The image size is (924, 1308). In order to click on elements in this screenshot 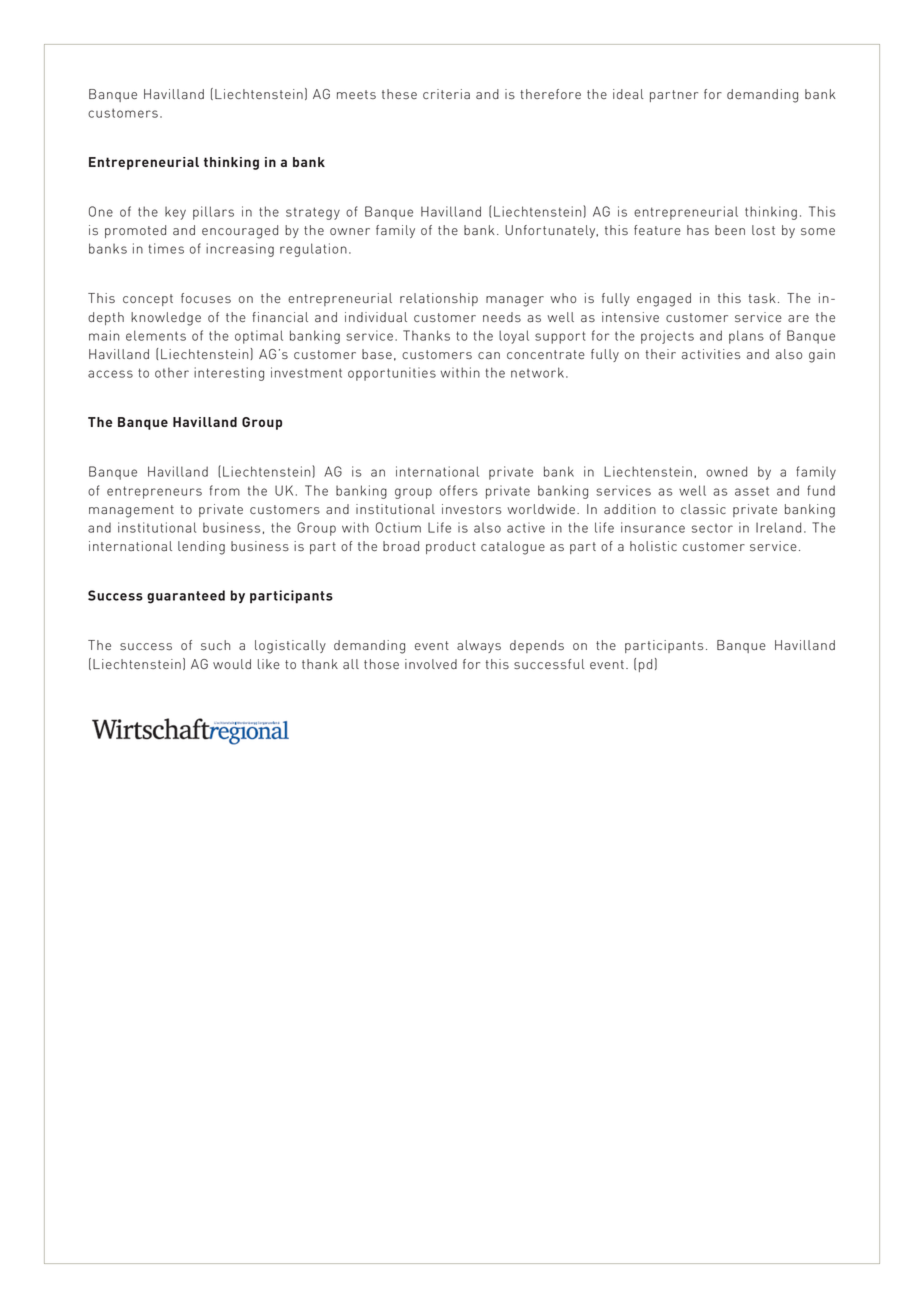, I will do `click(156, 335)`.
